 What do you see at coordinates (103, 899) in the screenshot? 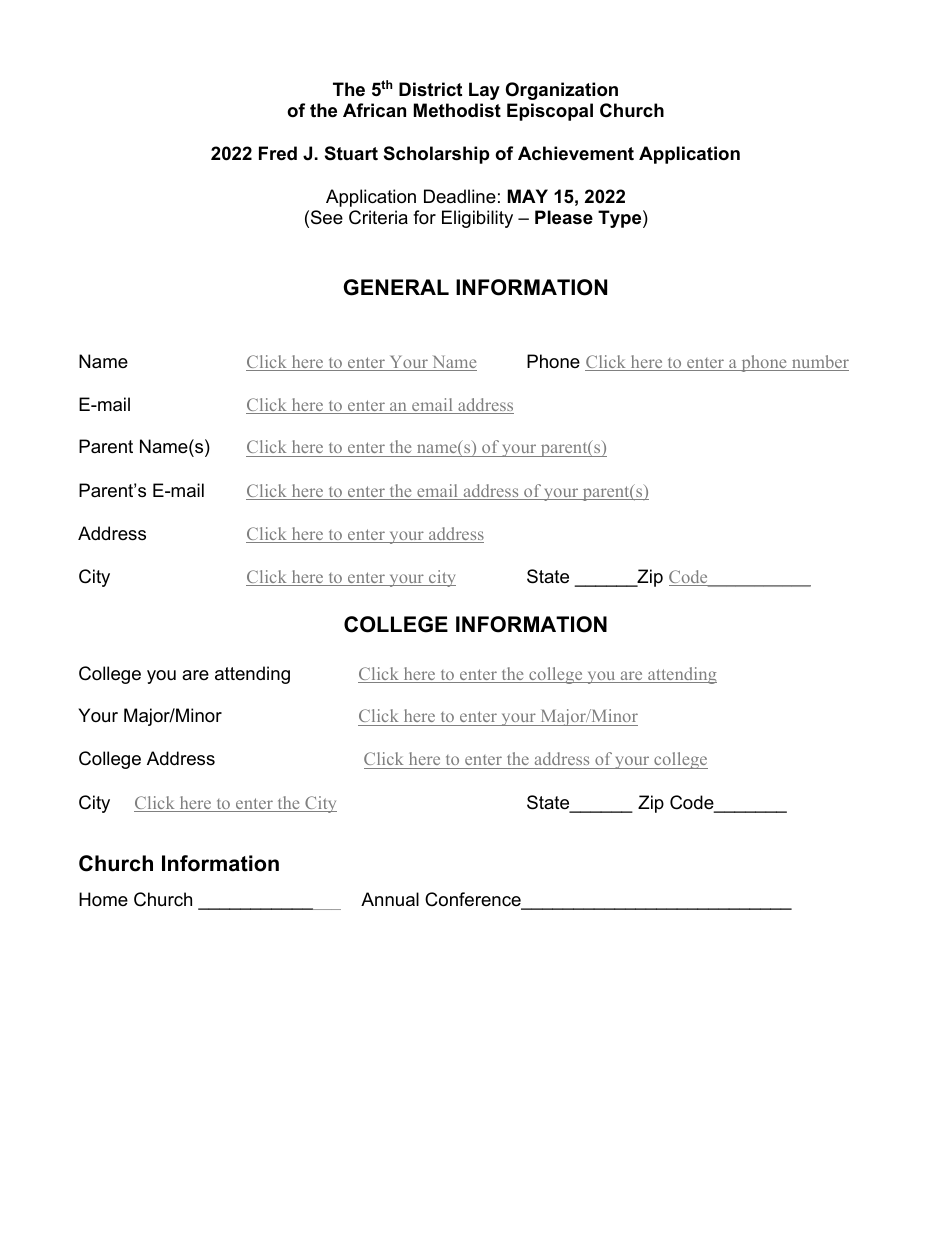
I see `Home` at bounding box center [103, 899].
